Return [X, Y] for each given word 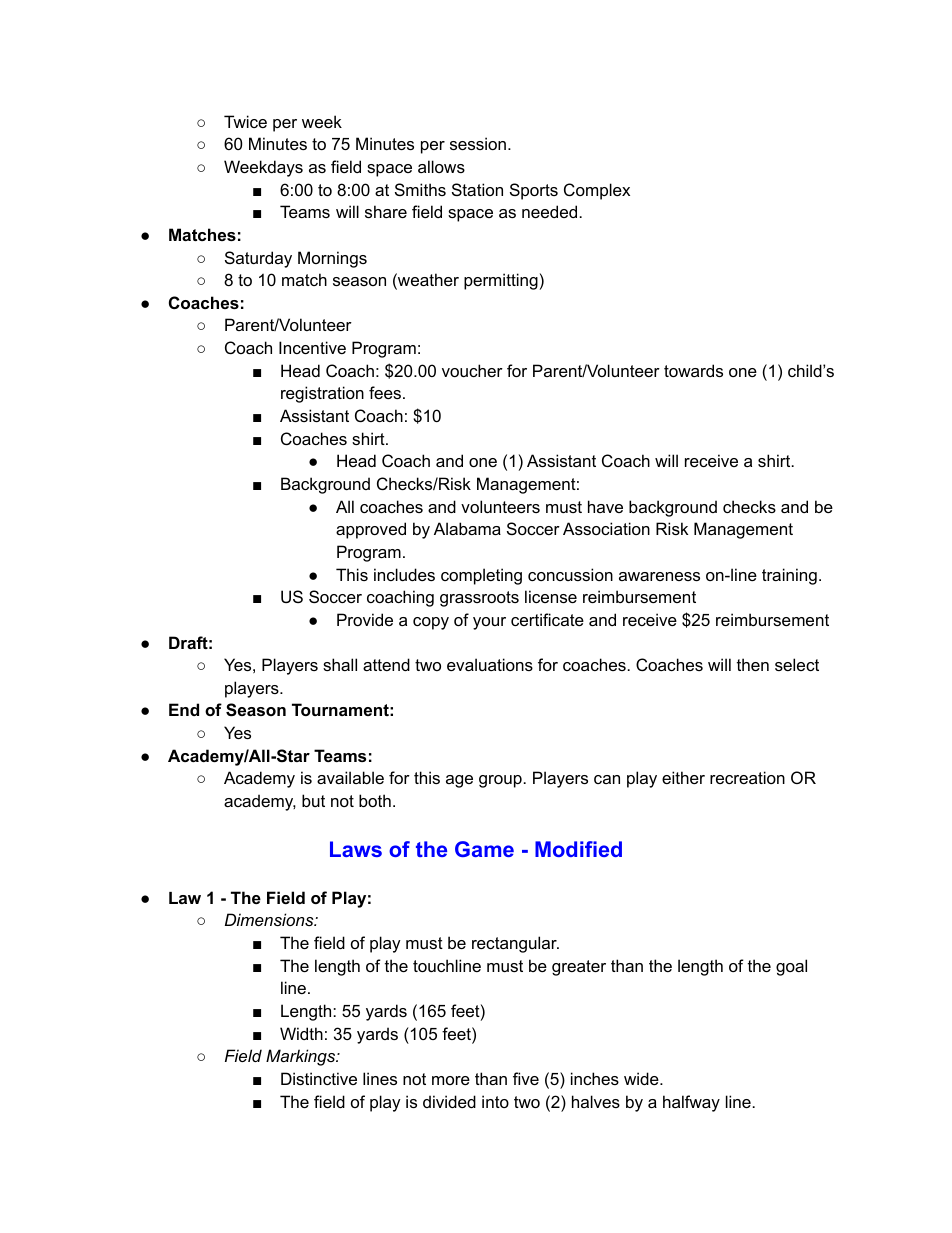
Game [484, 849]
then [753, 664]
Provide [365, 619]
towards [693, 370]
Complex [597, 191]
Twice [245, 121]
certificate [547, 619]
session [479, 143]
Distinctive [319, 1078]
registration [322, 394]
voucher [472, 370]
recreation [747, 777]
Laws [356, 849]
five [526, 1078]
